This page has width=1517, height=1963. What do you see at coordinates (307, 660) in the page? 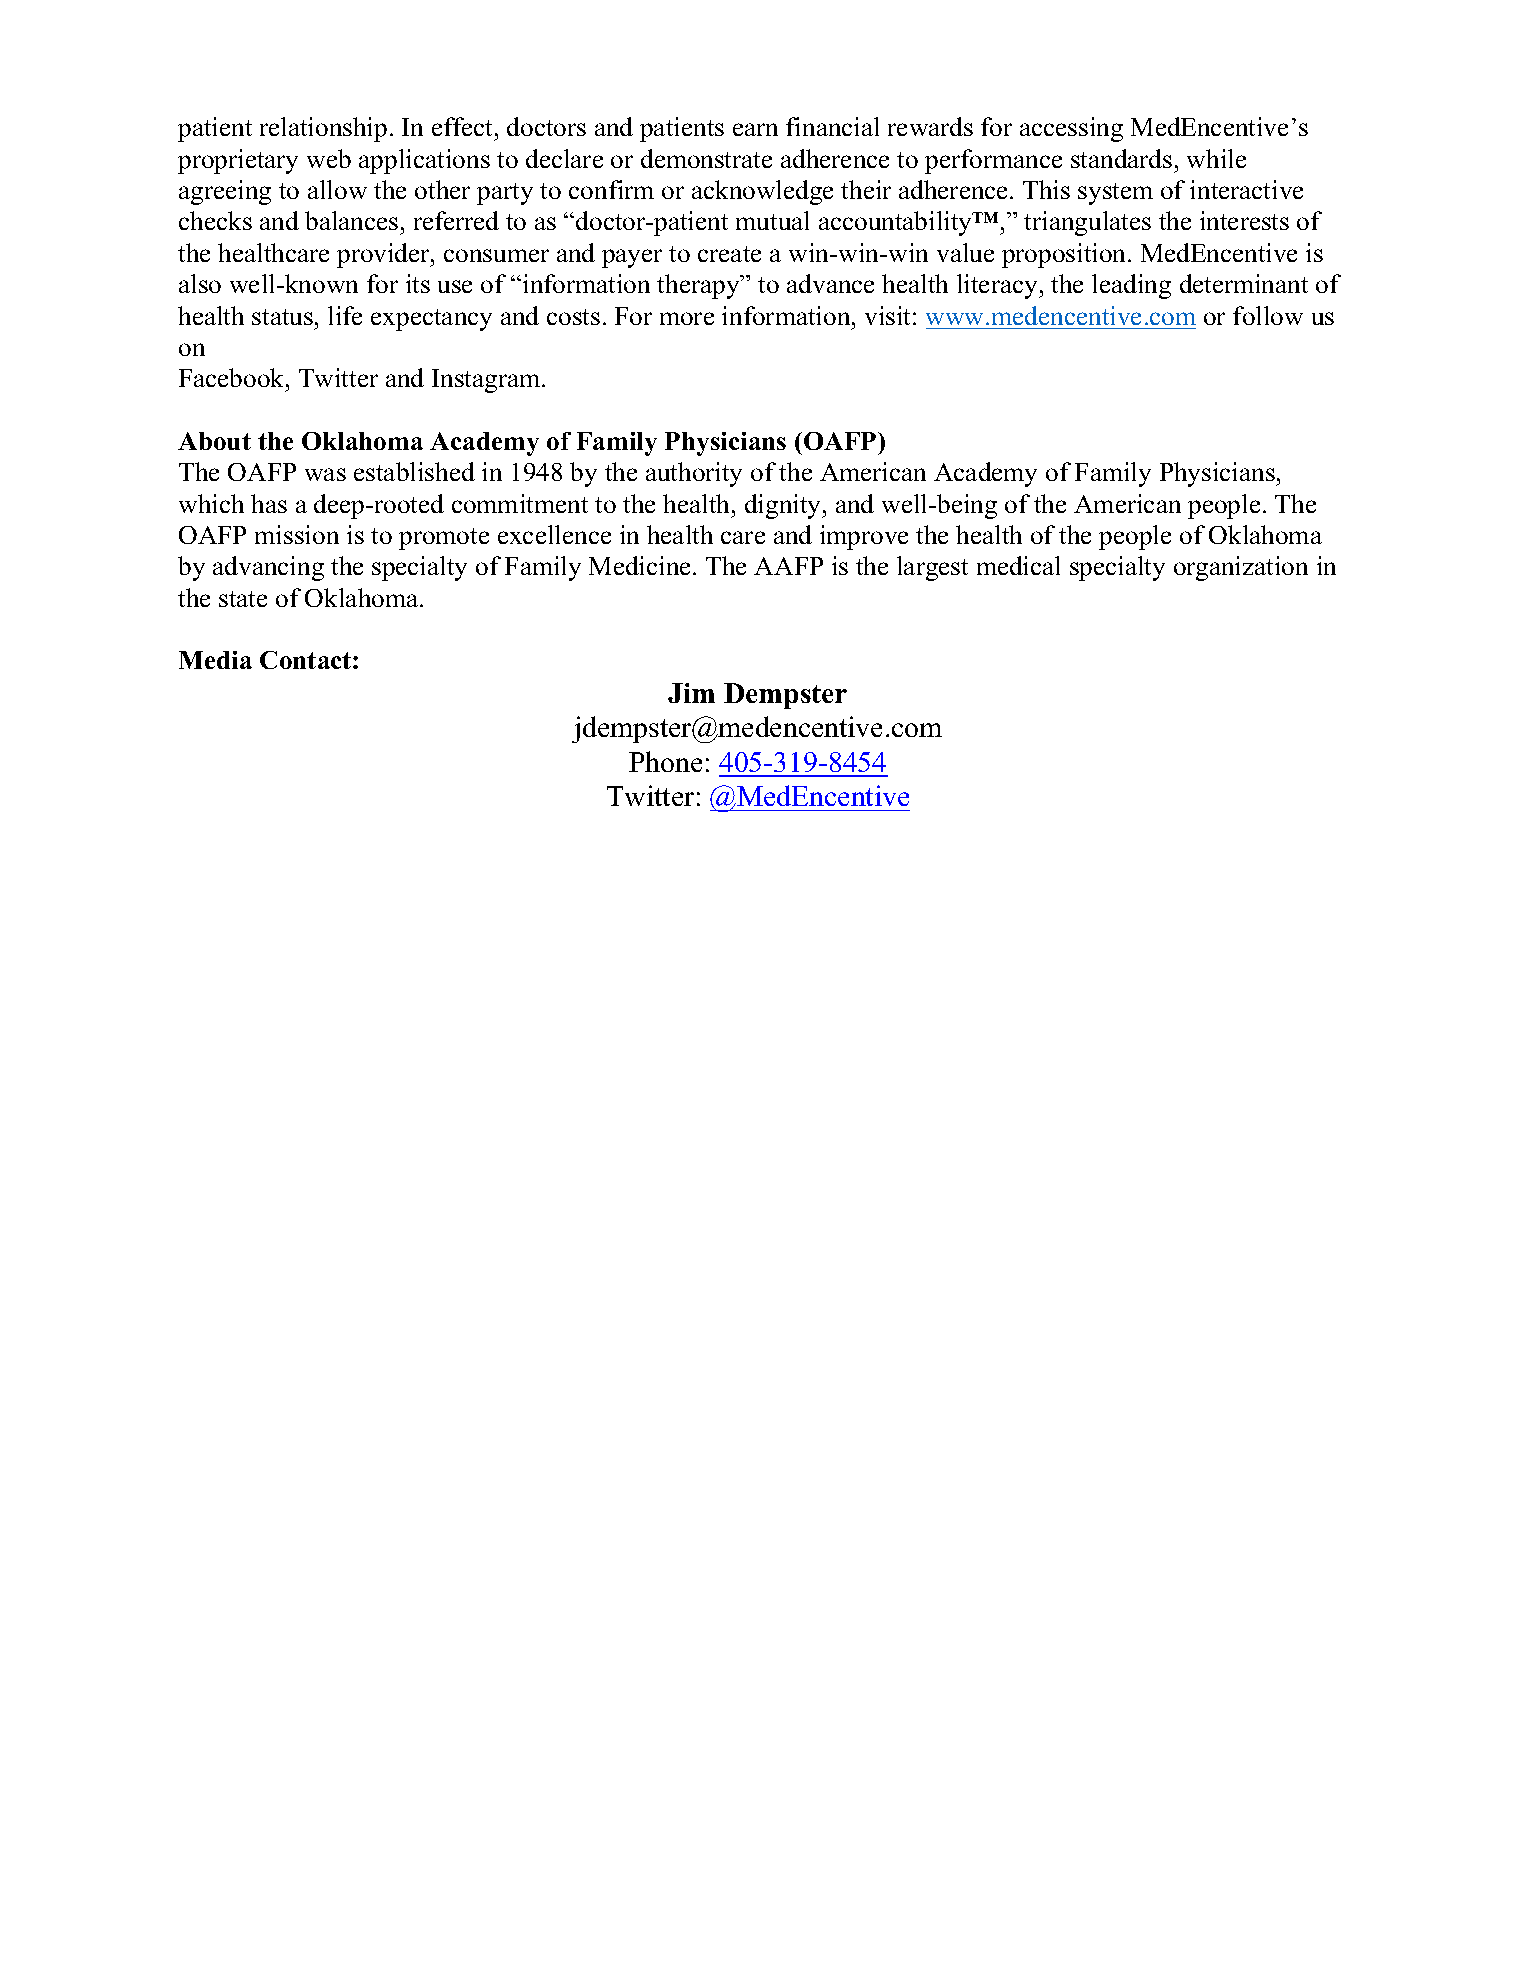
I see `Contact` at bounding box center [307, 660].
